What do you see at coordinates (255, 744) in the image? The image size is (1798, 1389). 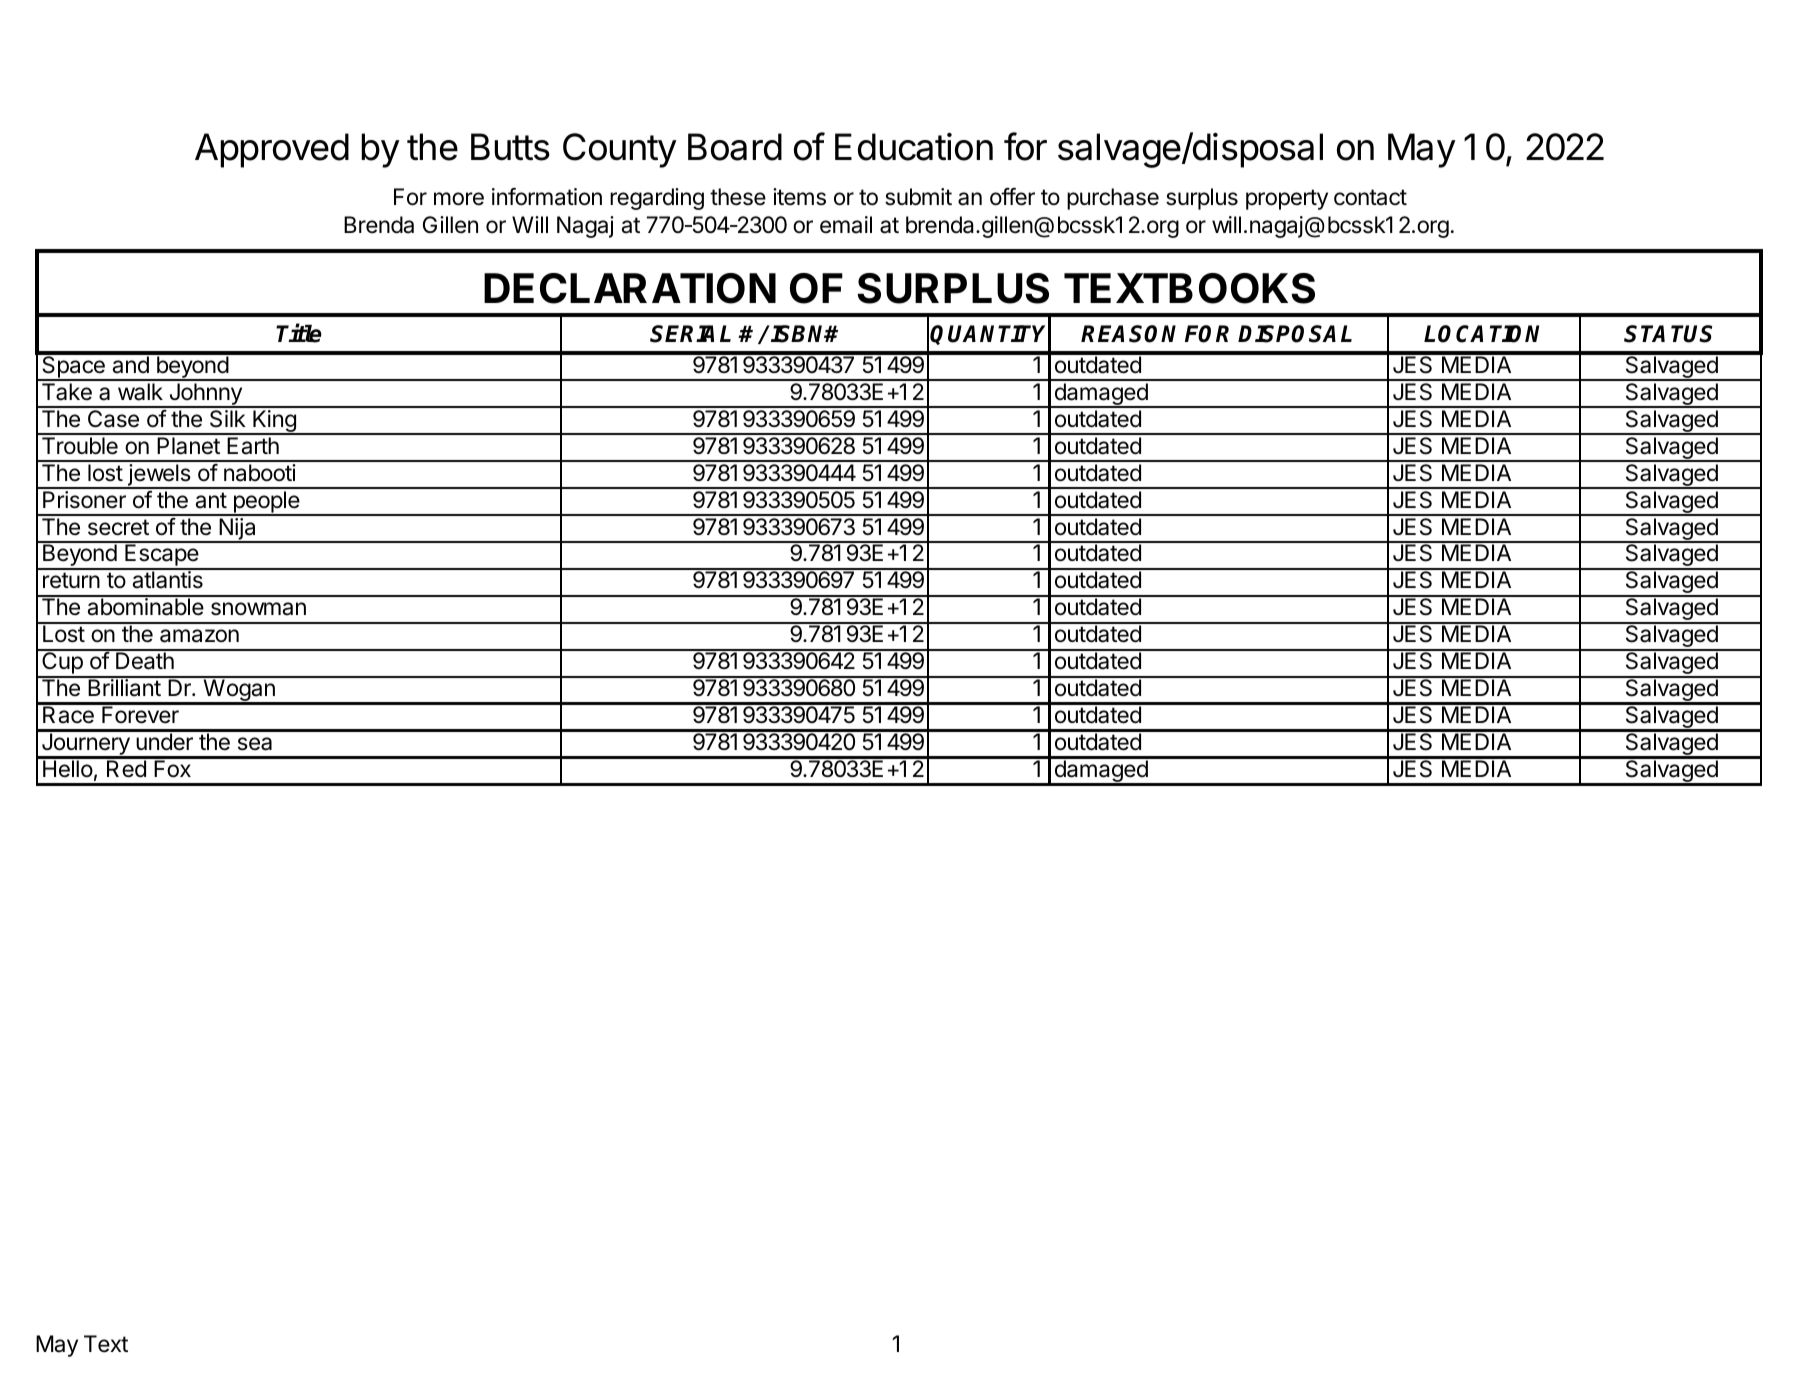 I see `sea` at bounding box center [255, 744].
